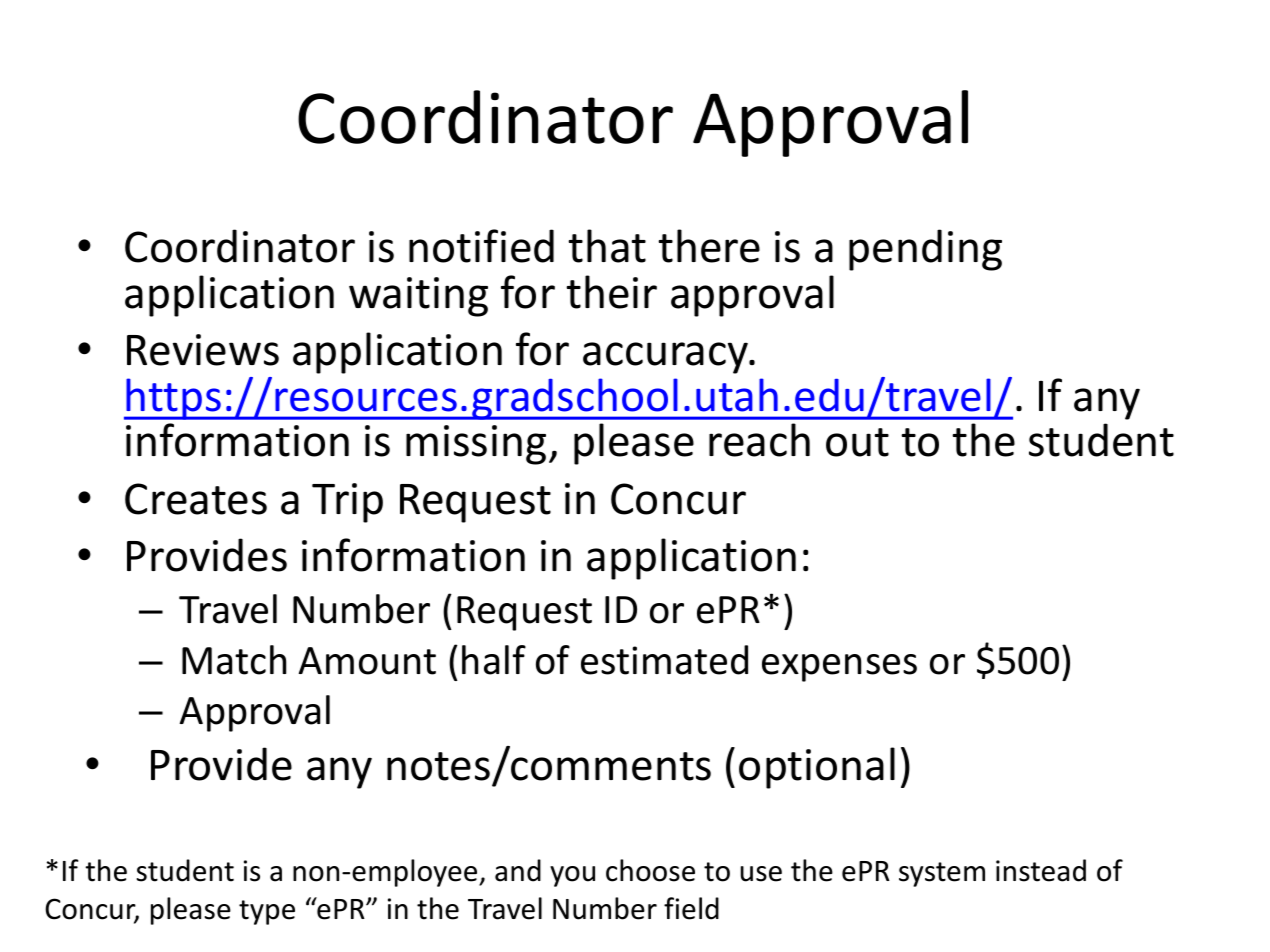 This page has height=952, width=1270. What do you see at coordinates (839, 668) in the page?
I see `expenses` at bounding box center [839, 668].
